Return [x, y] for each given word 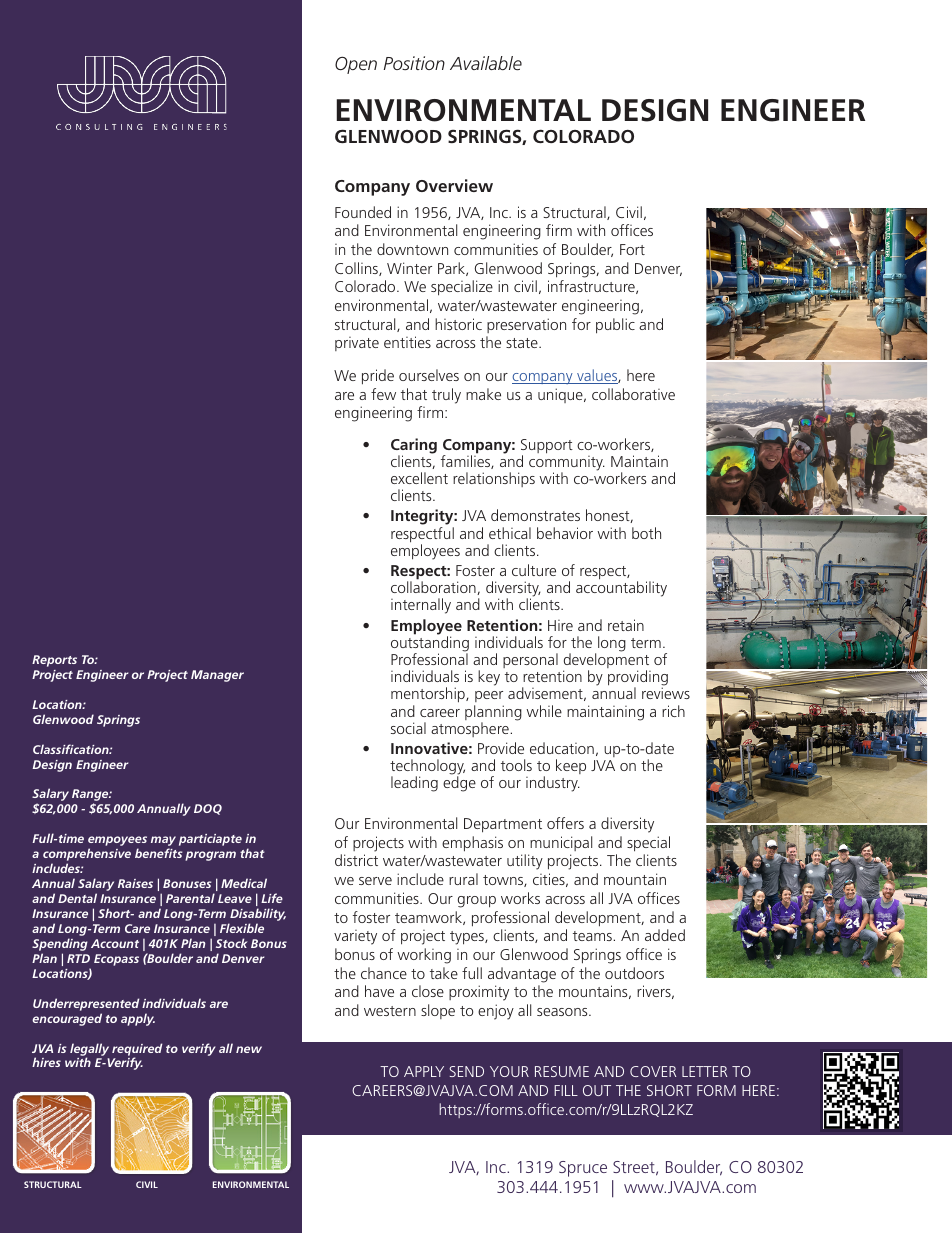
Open [356, 65]
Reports [54, 661]
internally [421, 606]
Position [414, 63]
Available [486, 63]
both [646, 533]
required [137, 1050]
